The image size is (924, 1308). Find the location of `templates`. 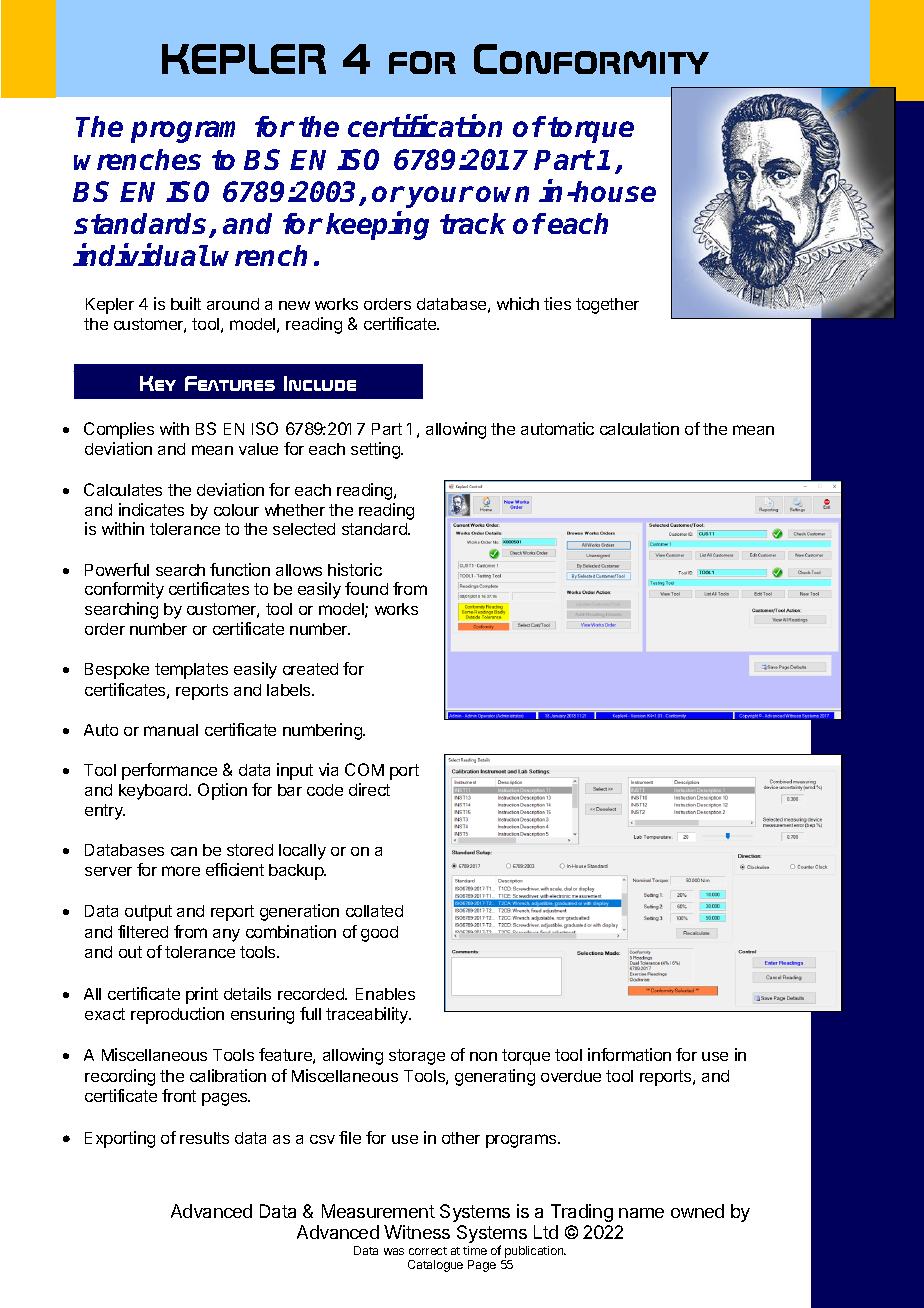

templates is located at coordinates (191, 671).
